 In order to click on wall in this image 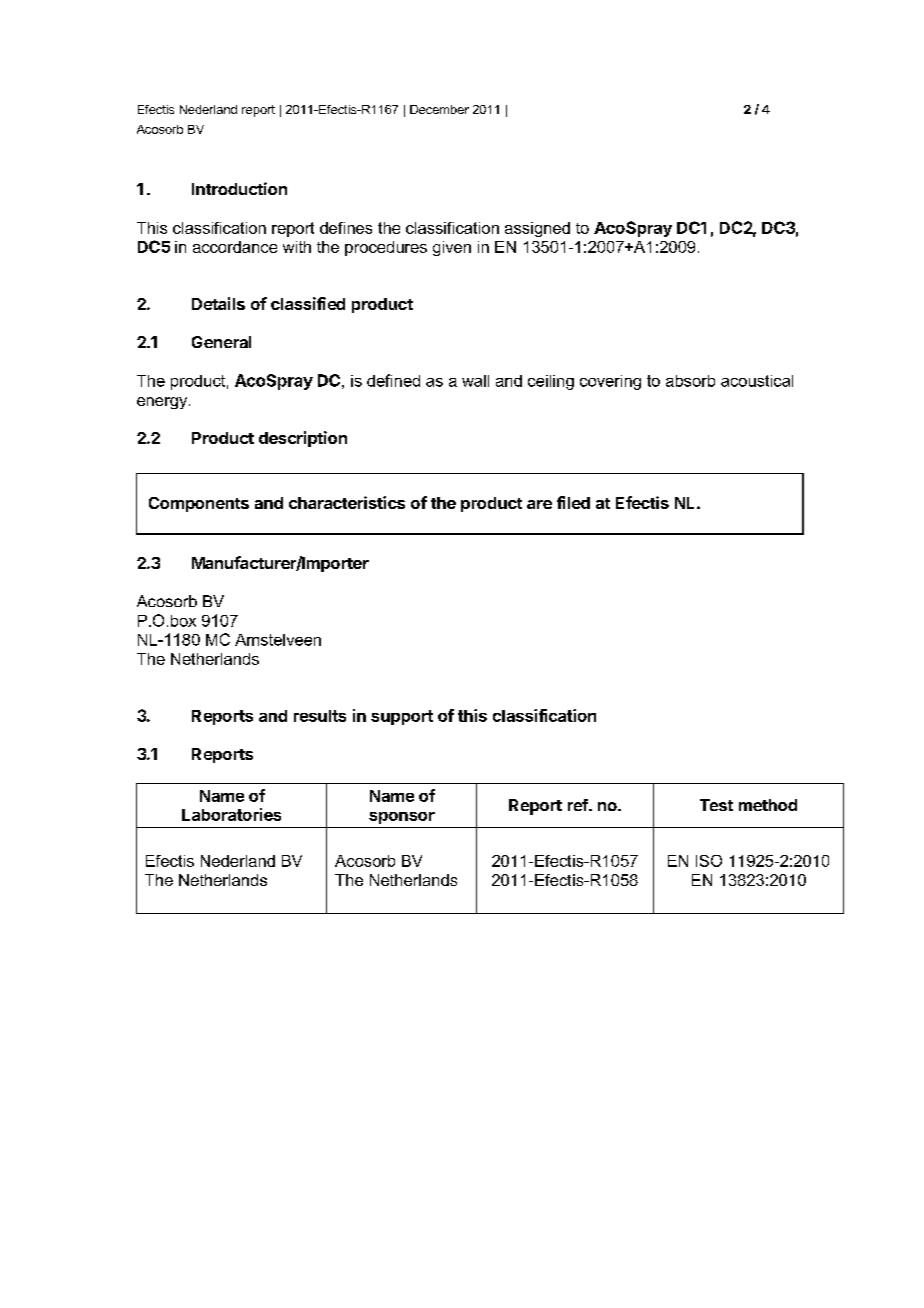, I will do `click(475, 381)`.
